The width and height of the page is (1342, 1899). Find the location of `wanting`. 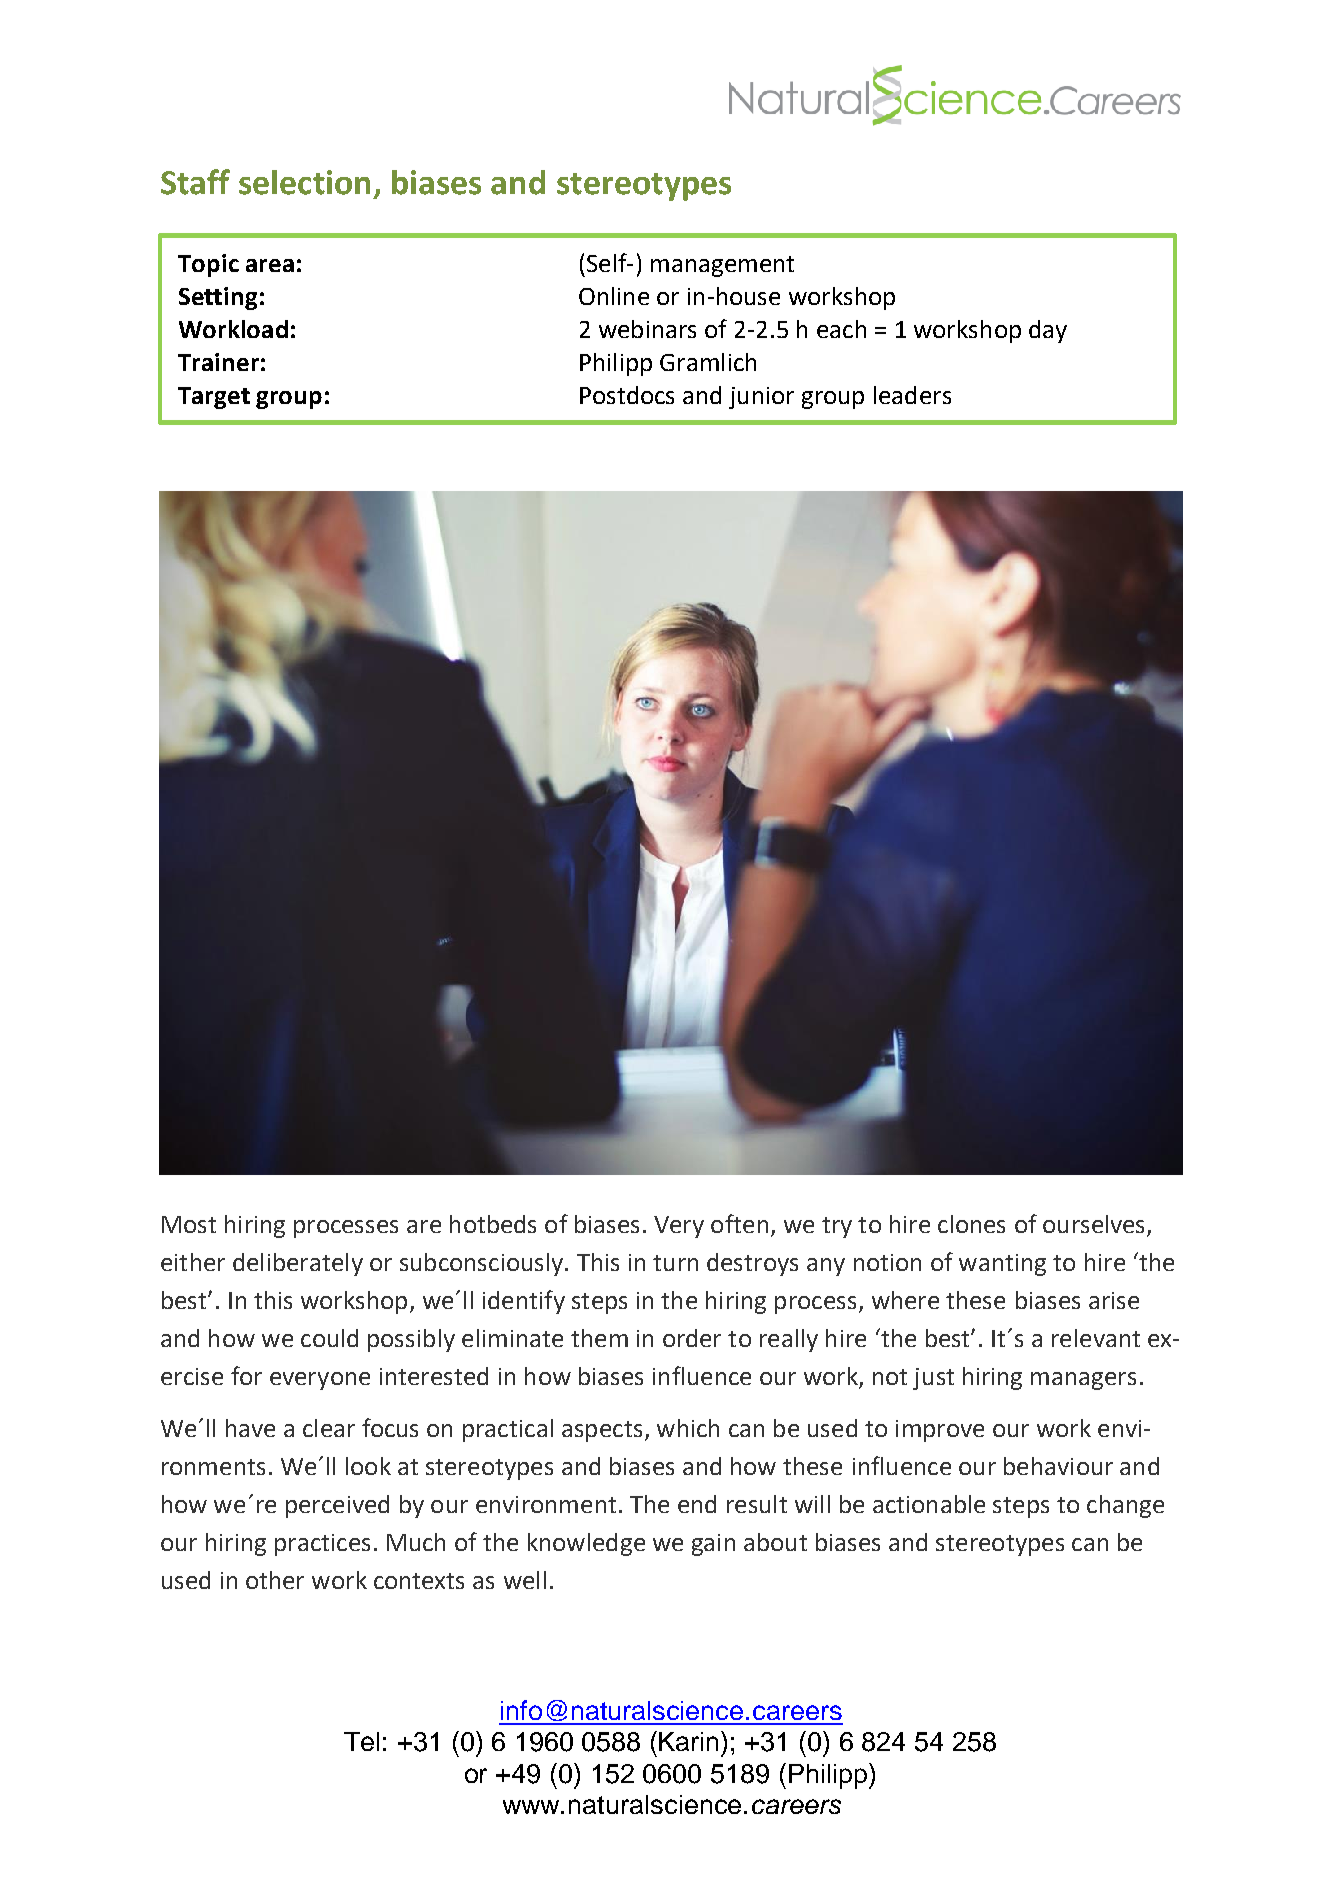

wanting is located at coordinates (1002, 1265).
